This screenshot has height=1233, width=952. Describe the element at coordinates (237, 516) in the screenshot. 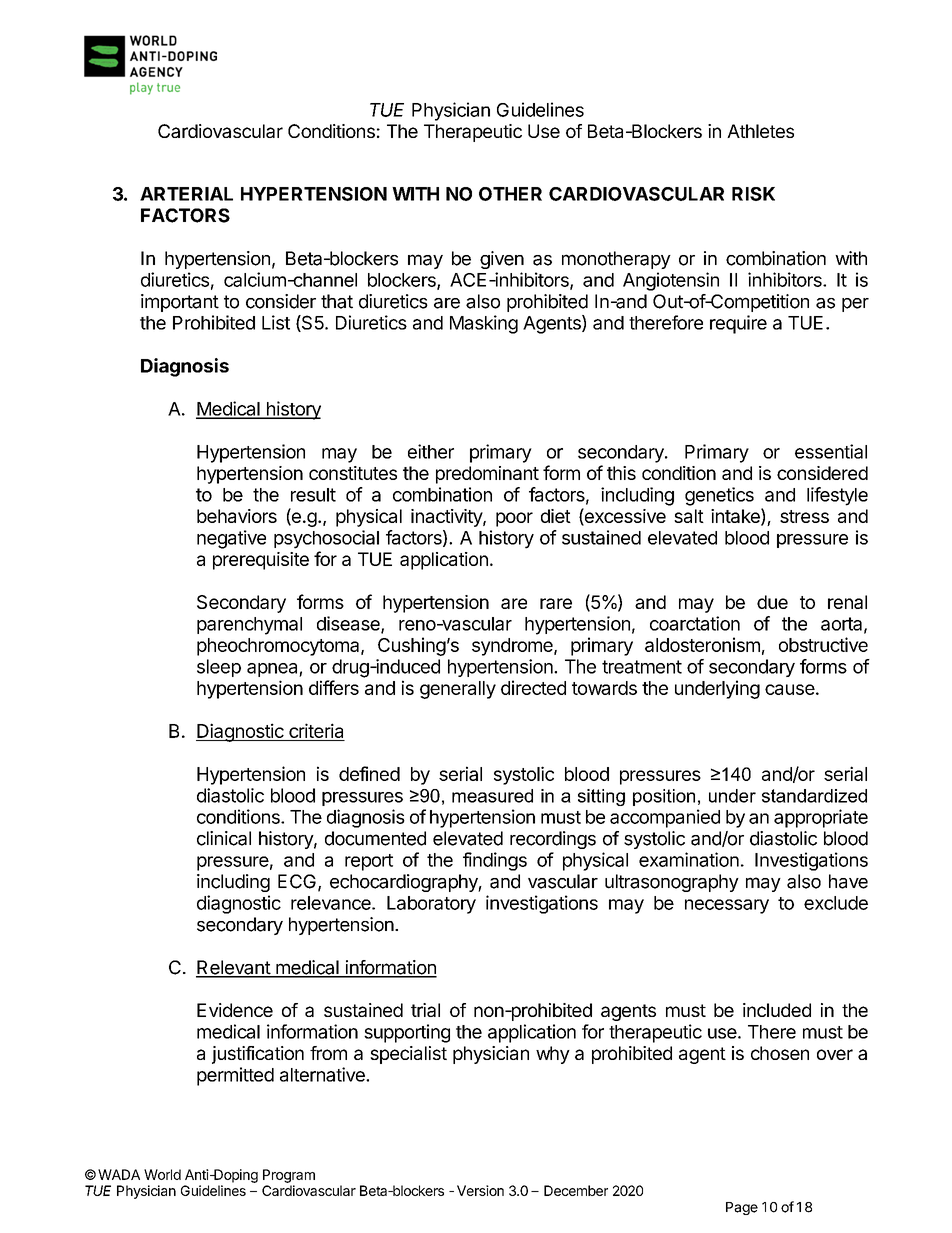

I see `behaviors` at that location.
